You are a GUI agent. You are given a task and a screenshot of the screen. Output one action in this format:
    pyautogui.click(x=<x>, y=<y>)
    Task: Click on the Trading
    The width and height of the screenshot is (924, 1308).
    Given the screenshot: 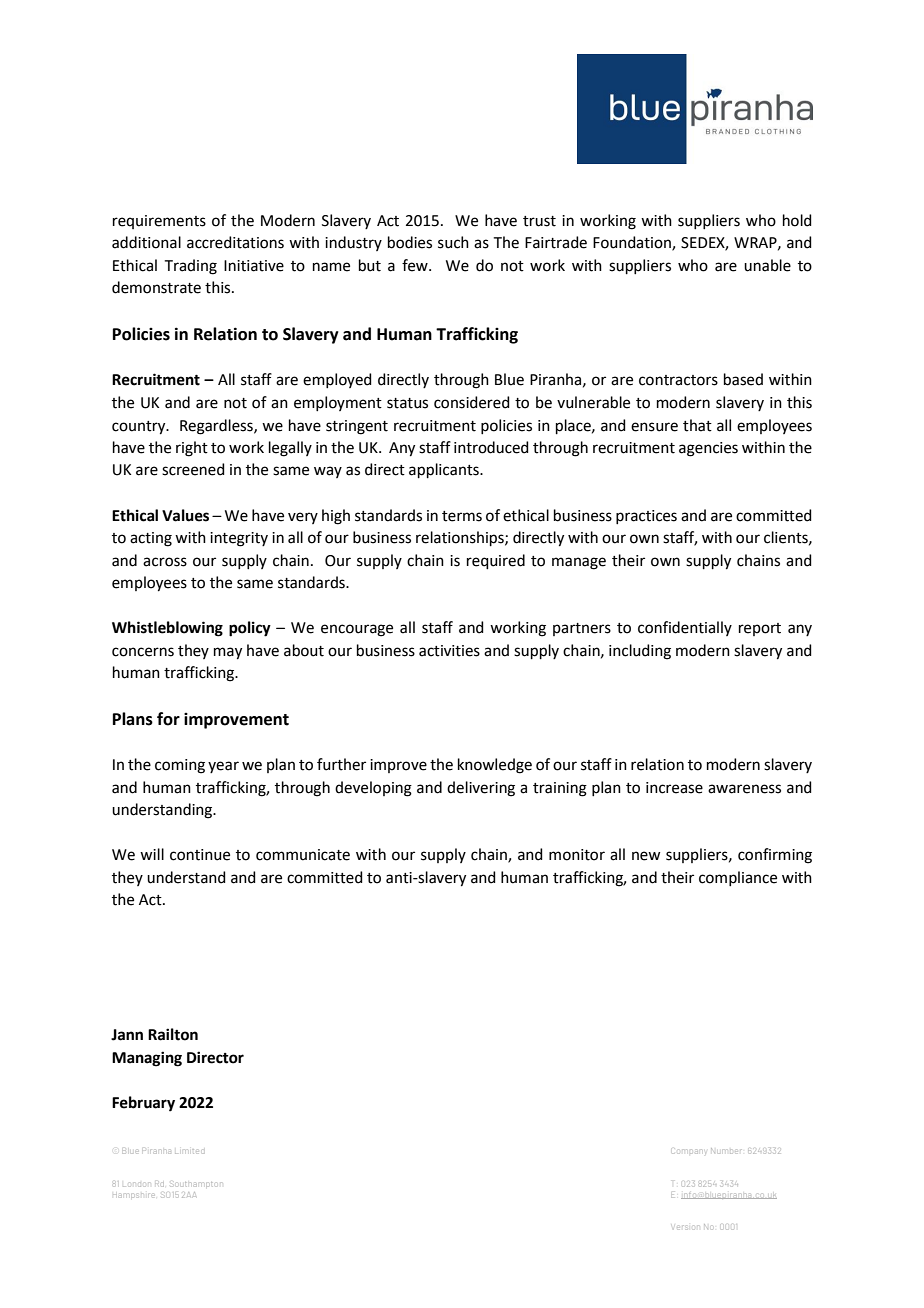 What is the action you would take?
    pyautogui.click(x=191, y=267)
